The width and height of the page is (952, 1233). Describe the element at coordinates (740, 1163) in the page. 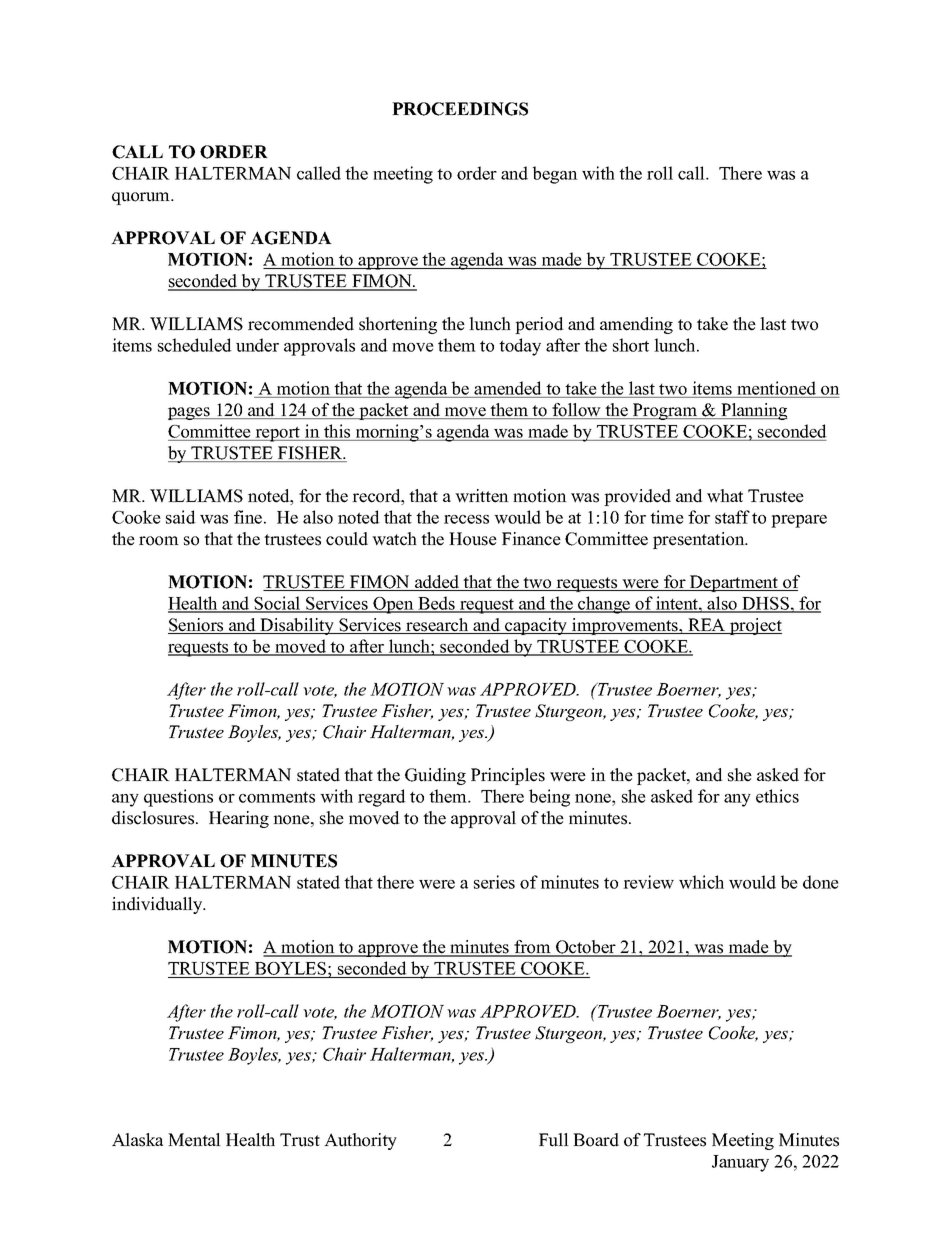

I see `January` at that location.
